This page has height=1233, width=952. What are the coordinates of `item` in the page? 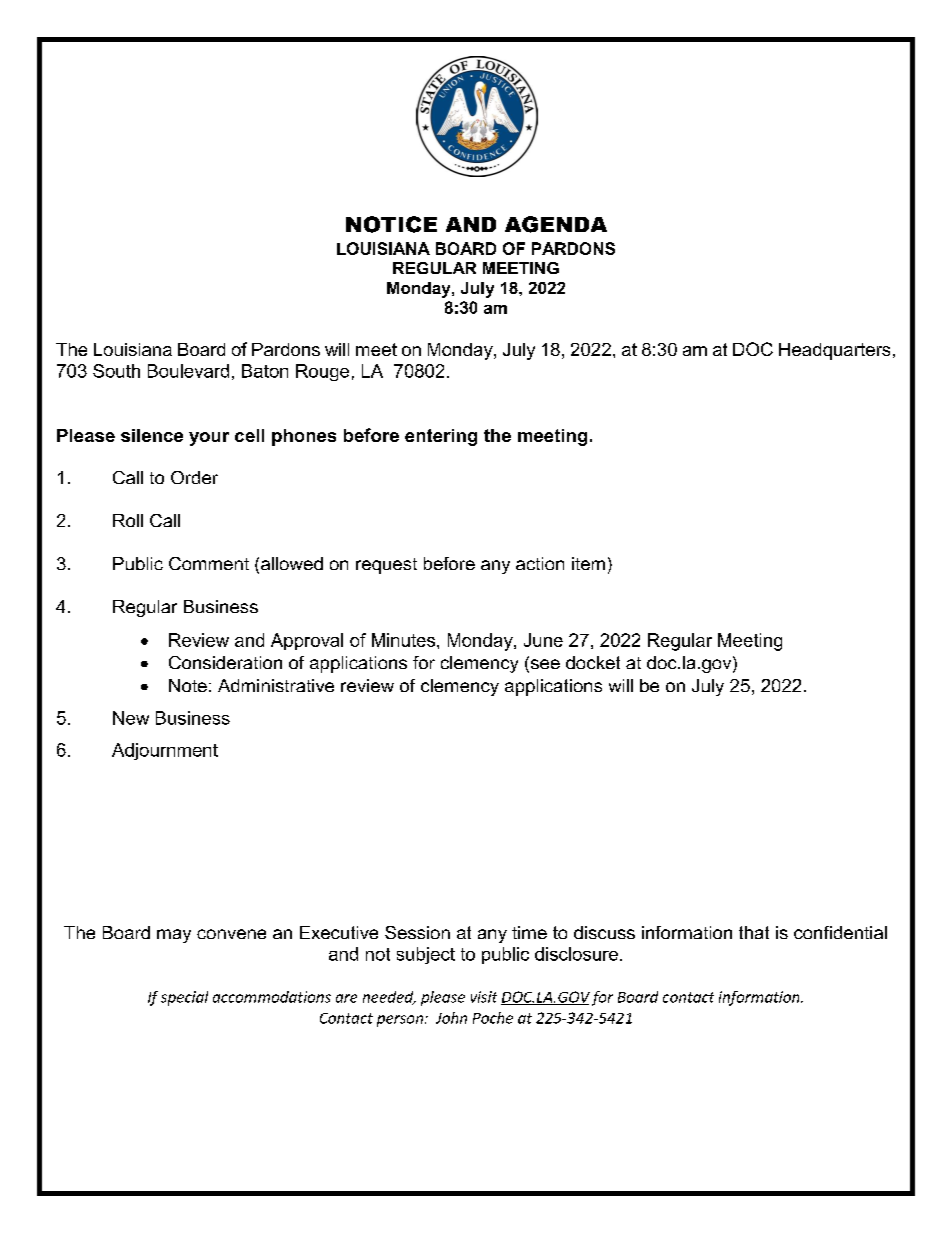 It's located at (588, 563).
